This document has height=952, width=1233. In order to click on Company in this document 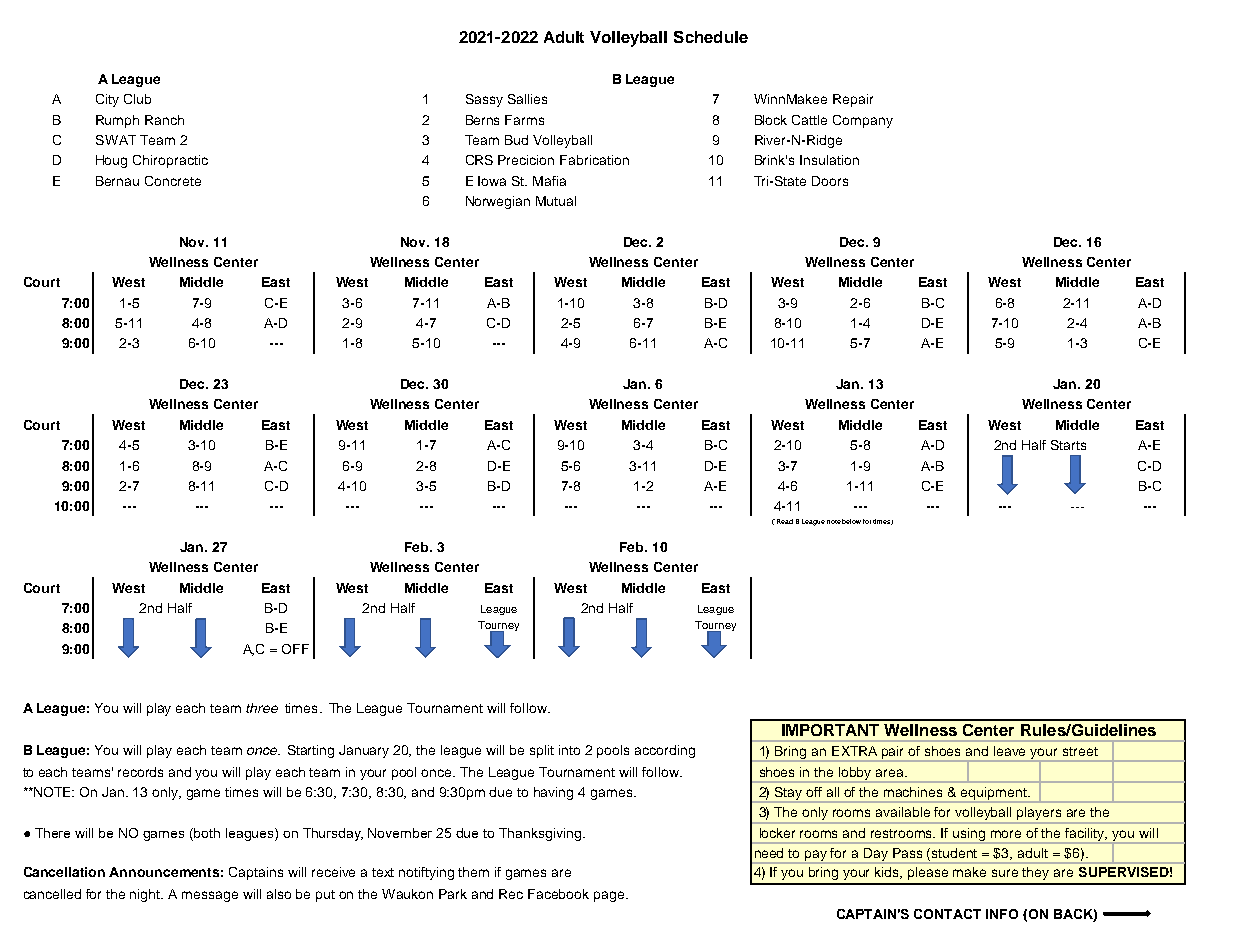, I will do `click(863, 121)`.
